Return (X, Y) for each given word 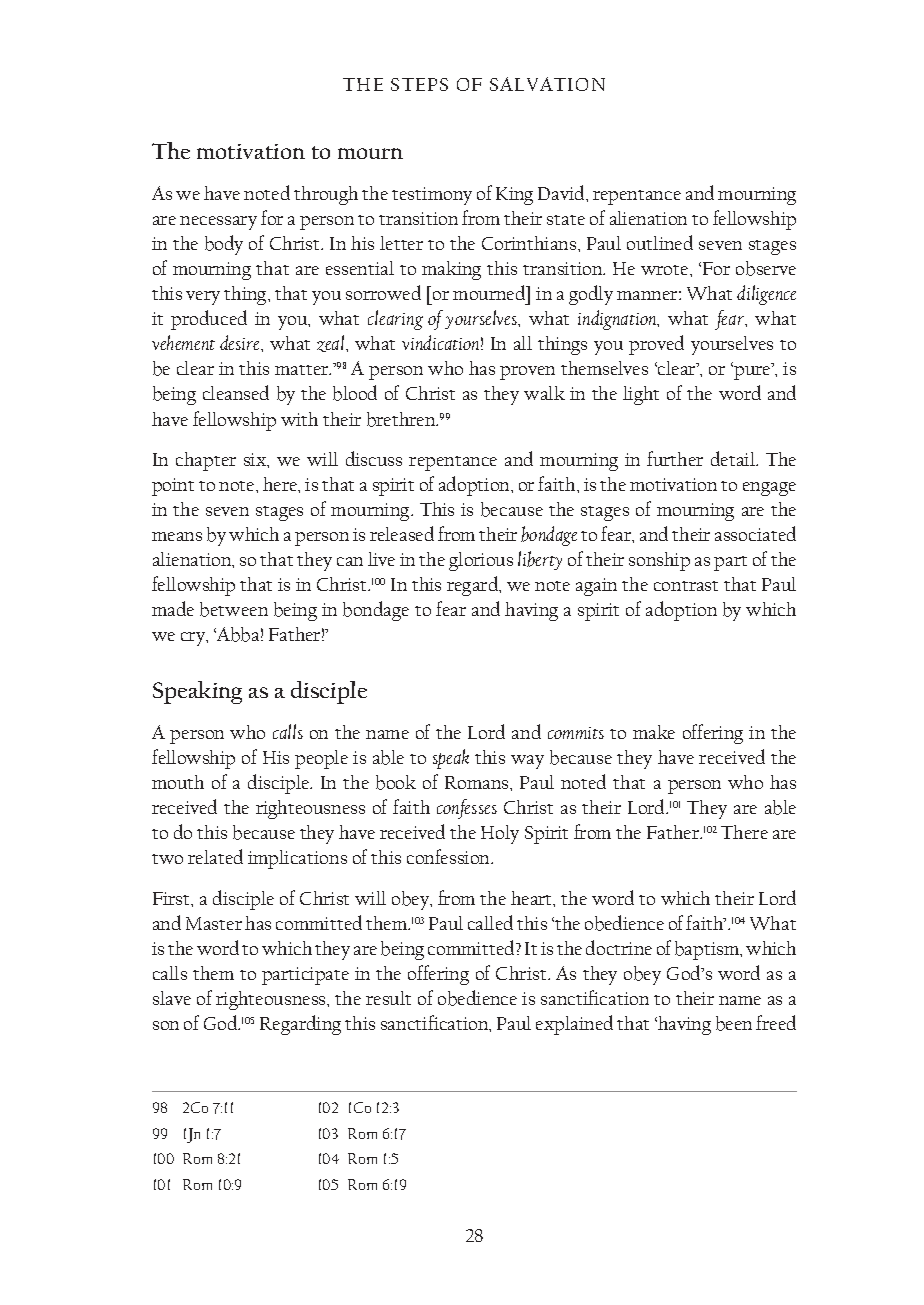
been (734, 1023)
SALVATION (547, 84)
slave (172, 998)
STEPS (419, 84)
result (388, 998)
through (326, 195)
